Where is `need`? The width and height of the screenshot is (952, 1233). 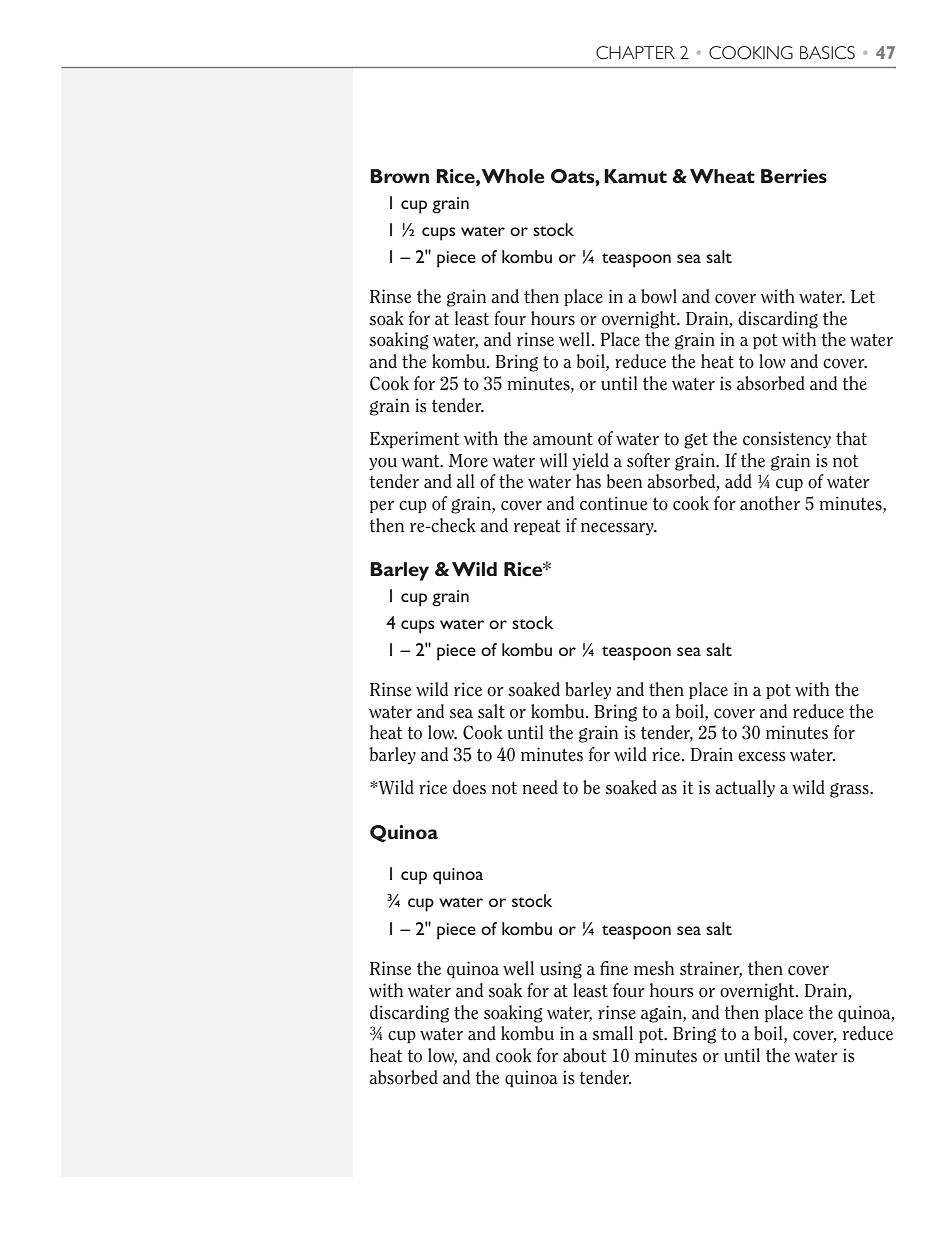
need is located at coordinates (540, 787).
